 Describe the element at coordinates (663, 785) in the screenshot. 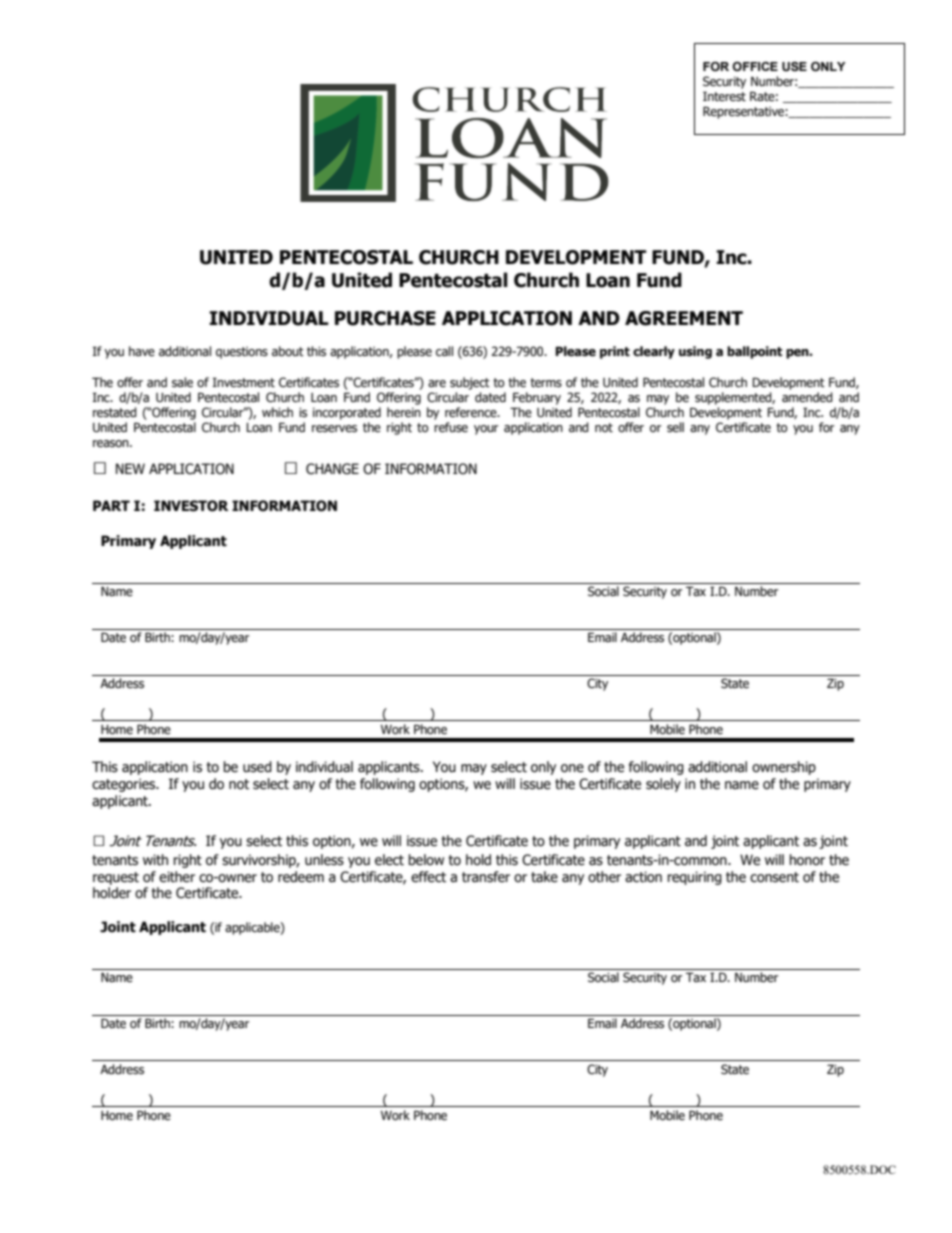

I see `solely` at that location.
